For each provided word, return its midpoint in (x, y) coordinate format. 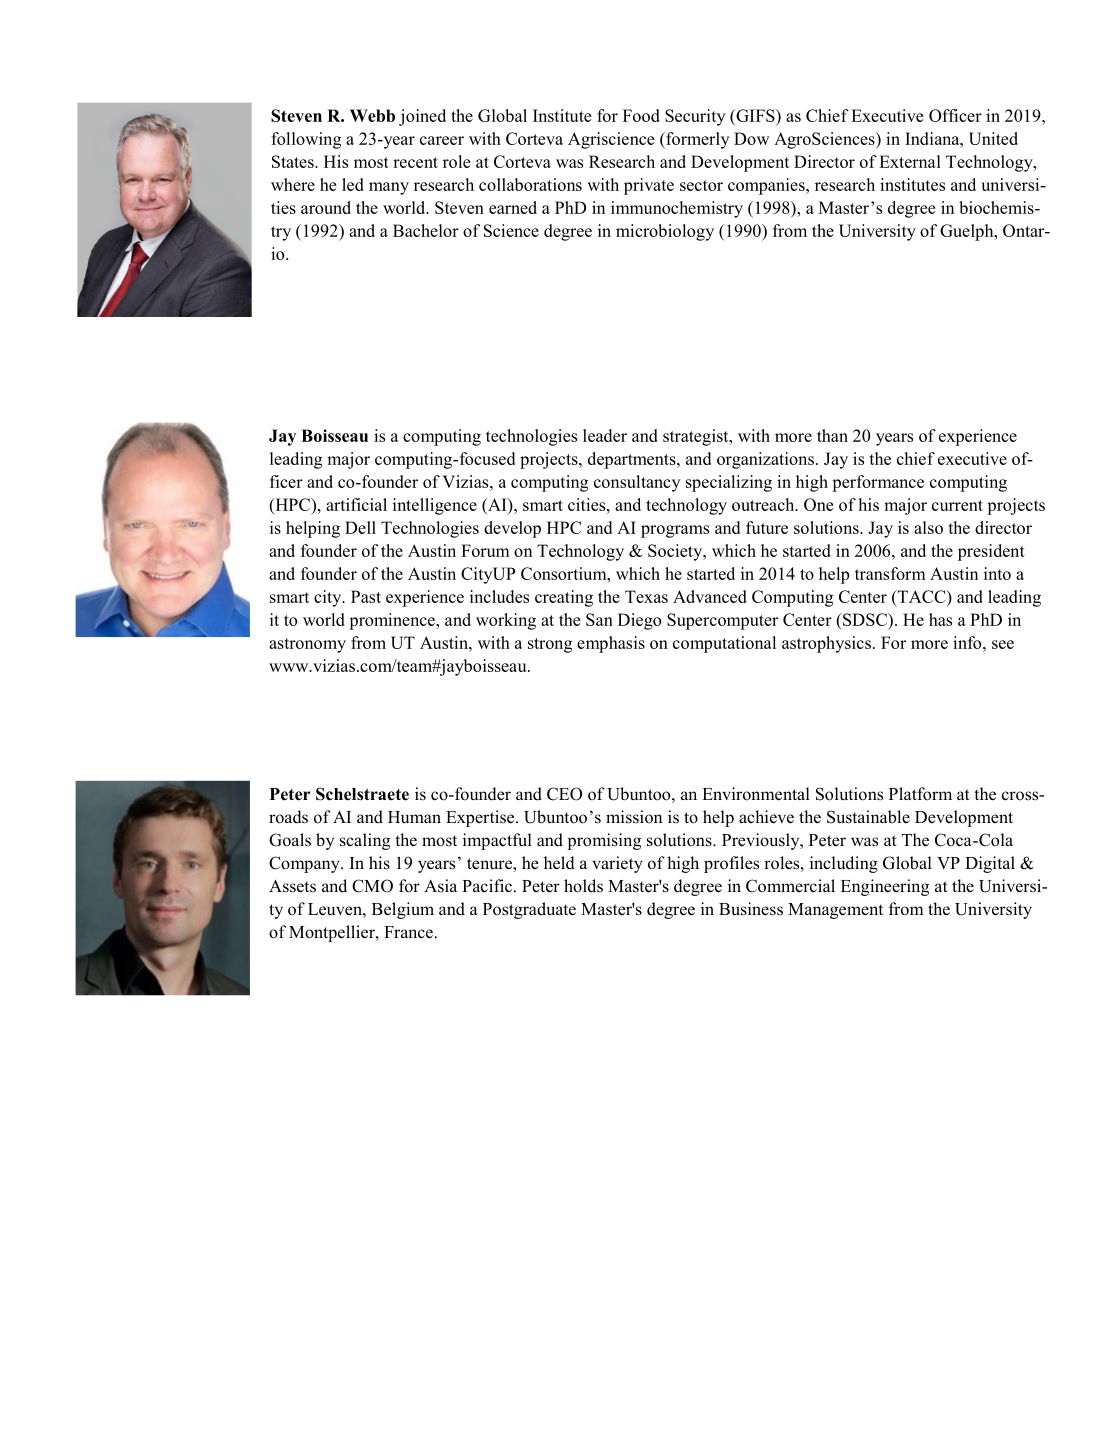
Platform (920, 794)
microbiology (665, 232)
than (832, 435)
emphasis (611, 644)
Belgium (403, 910)
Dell (360, 527)
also (928, 527)
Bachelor (426, 230)
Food (641, 115)
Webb (372, 115)
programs (675, 531)
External (910, 161)
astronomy (307, 645)
